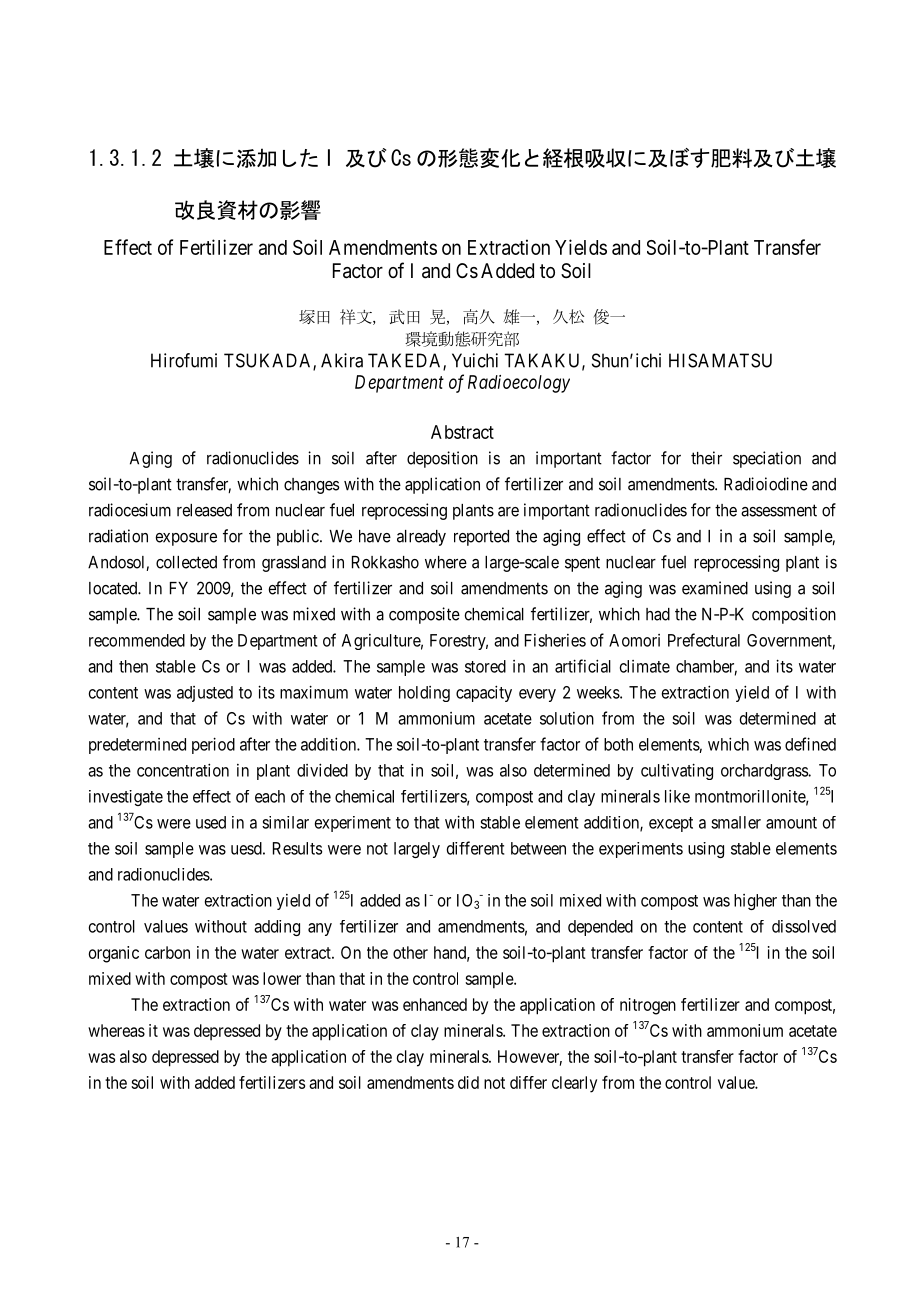 The image size is (924, 1308). What do you see at coordinates (137, 640) in the page?
I see `recommended` at bounding box center [137, 640].
